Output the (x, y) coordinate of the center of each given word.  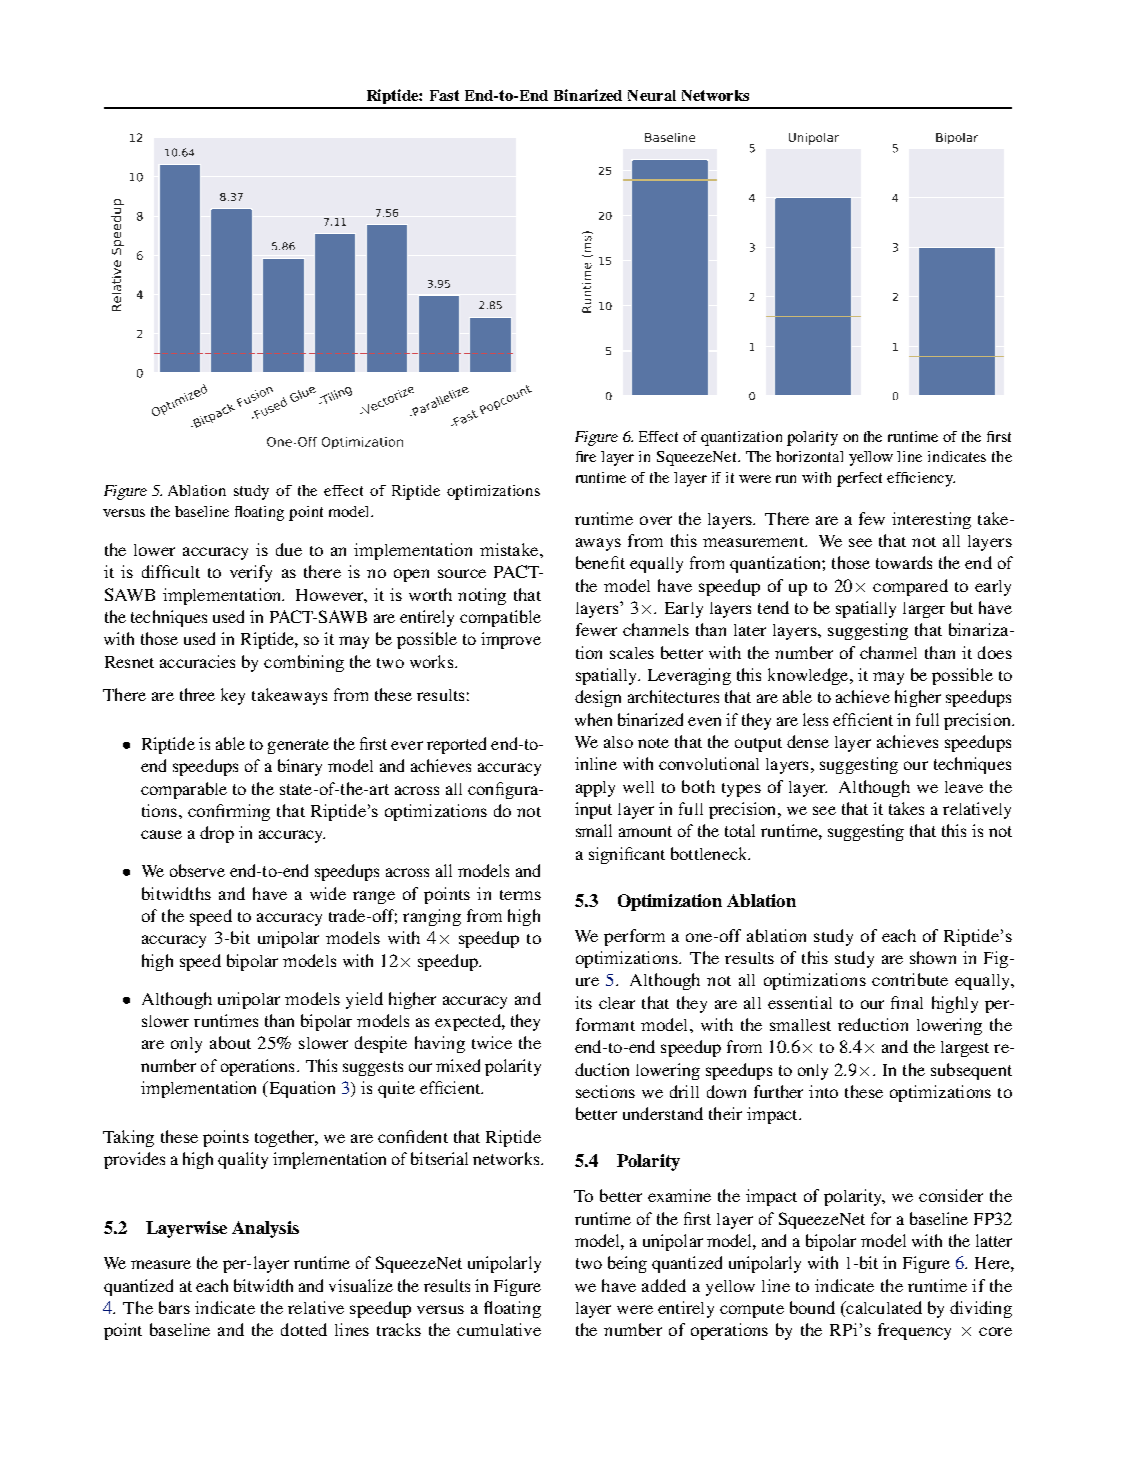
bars (174, 1307)
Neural (652, 95)
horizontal (809, 456)
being (627, 1264)
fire (586, 456)
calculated (883, 1309)
